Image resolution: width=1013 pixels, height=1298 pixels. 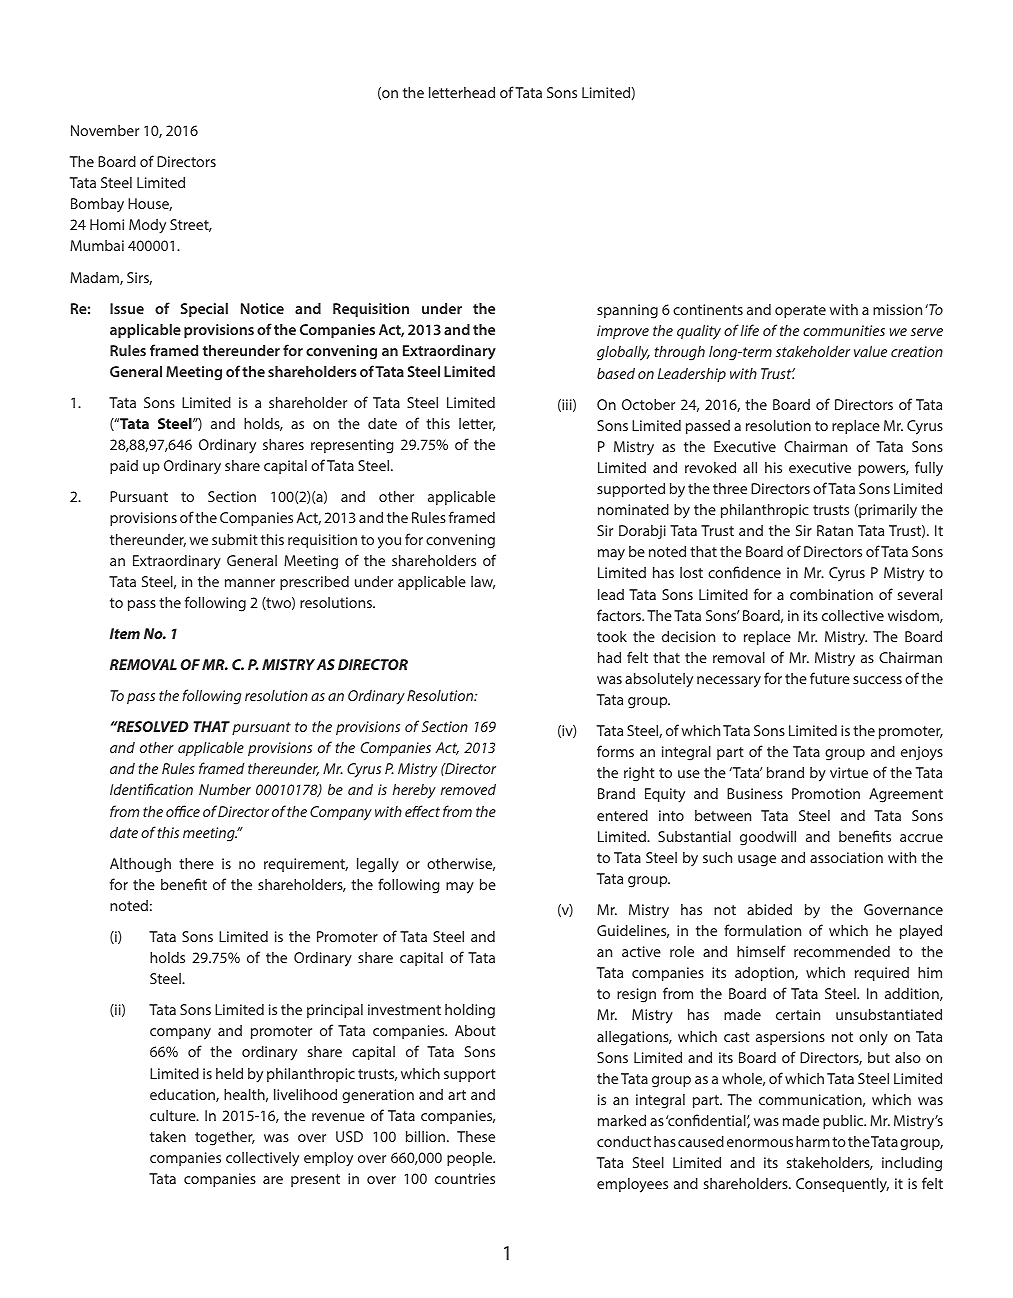 I want to click on November, so click(x=105, y=130).
